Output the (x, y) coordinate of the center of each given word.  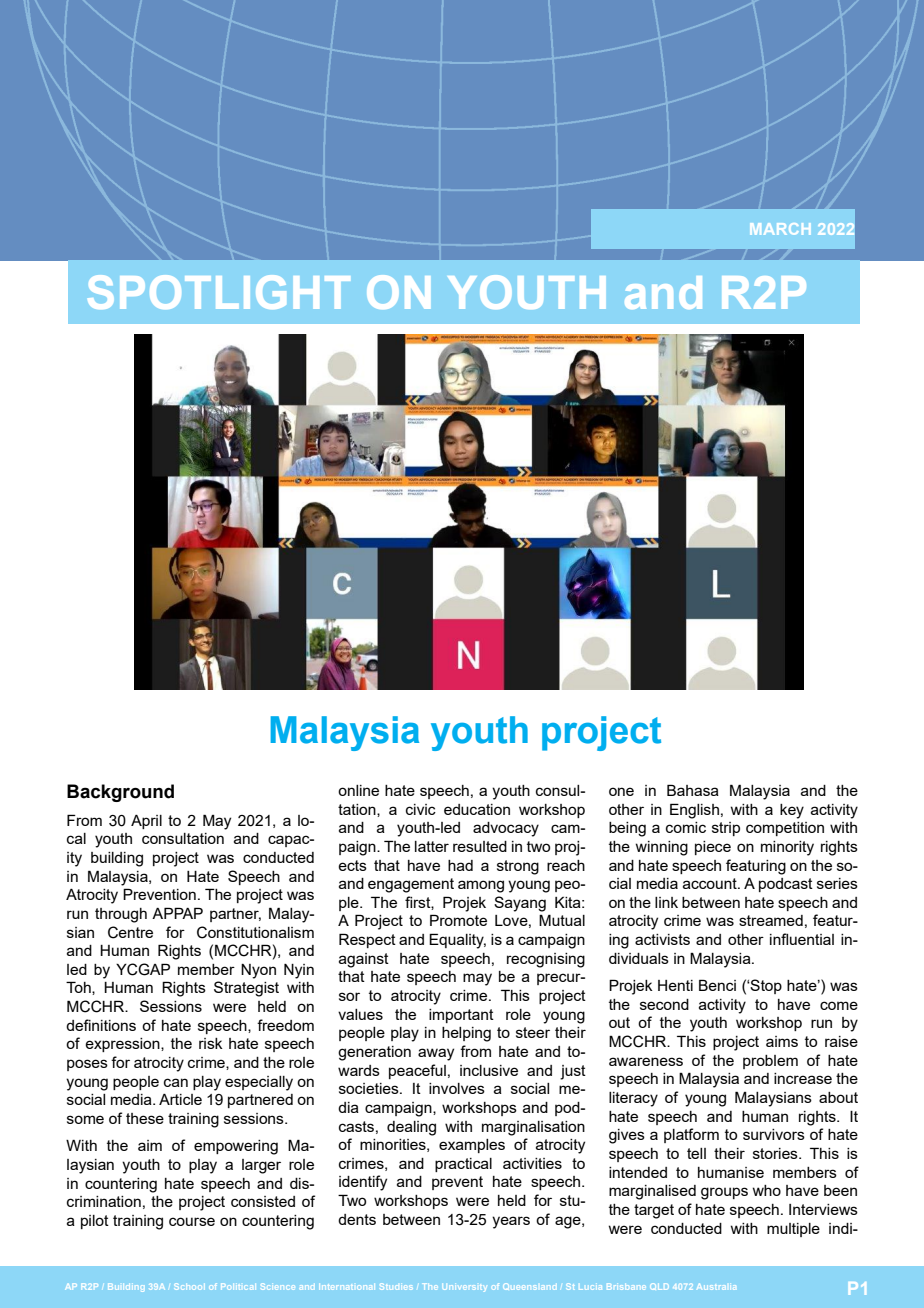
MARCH (780, 229)
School (188, 1286)
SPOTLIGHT (219, 292)
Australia (716, 1287)
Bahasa (693, 790)
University (465, 1288)
